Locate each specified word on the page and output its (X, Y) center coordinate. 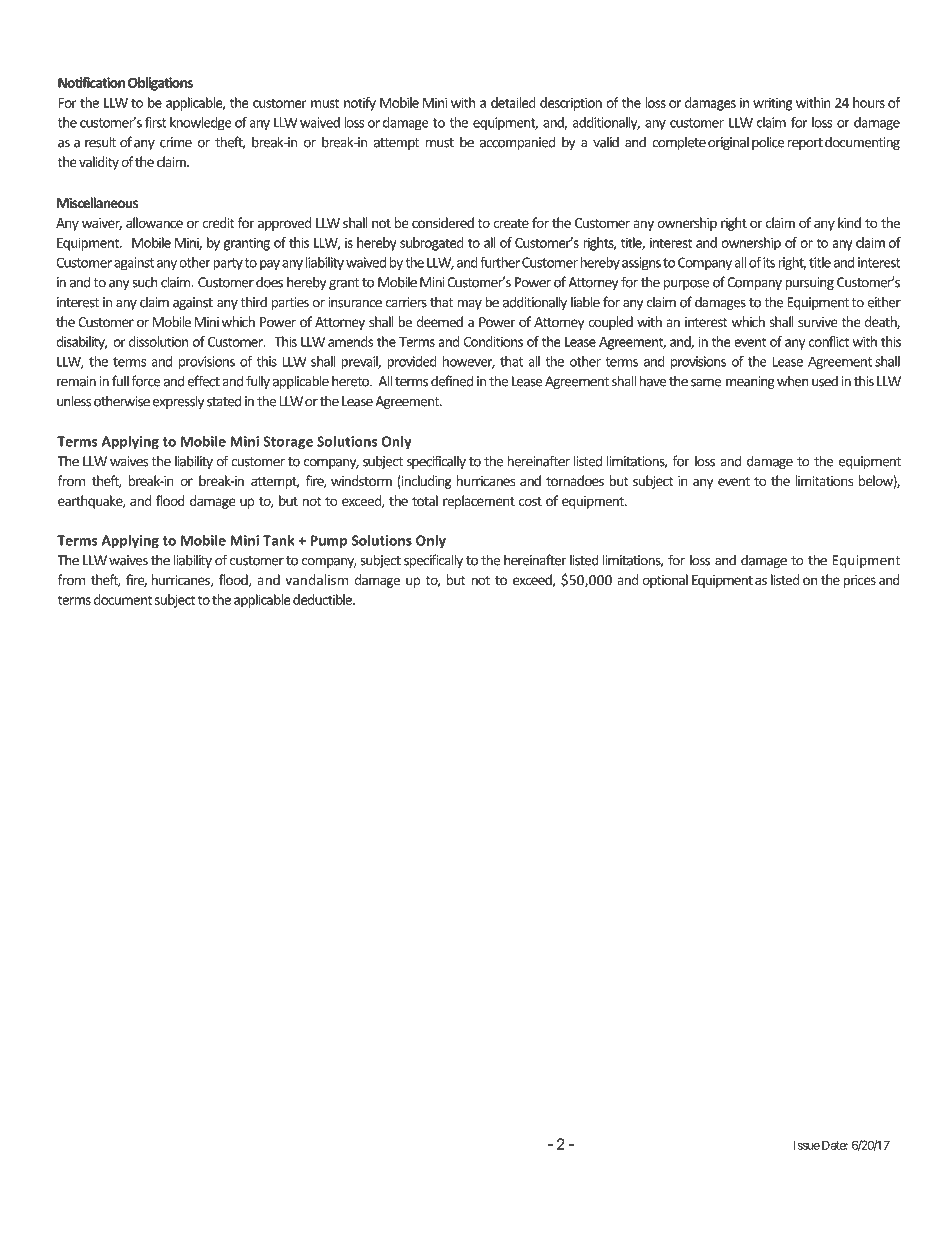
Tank (279, 540)
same (706, 383)
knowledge (201, 123)
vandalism (316, 579)
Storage (288, 442)
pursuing (809, 283)
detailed (513, 102)
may (469, 305)
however (469, 362)
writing (772, 104)
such (145, 282)
